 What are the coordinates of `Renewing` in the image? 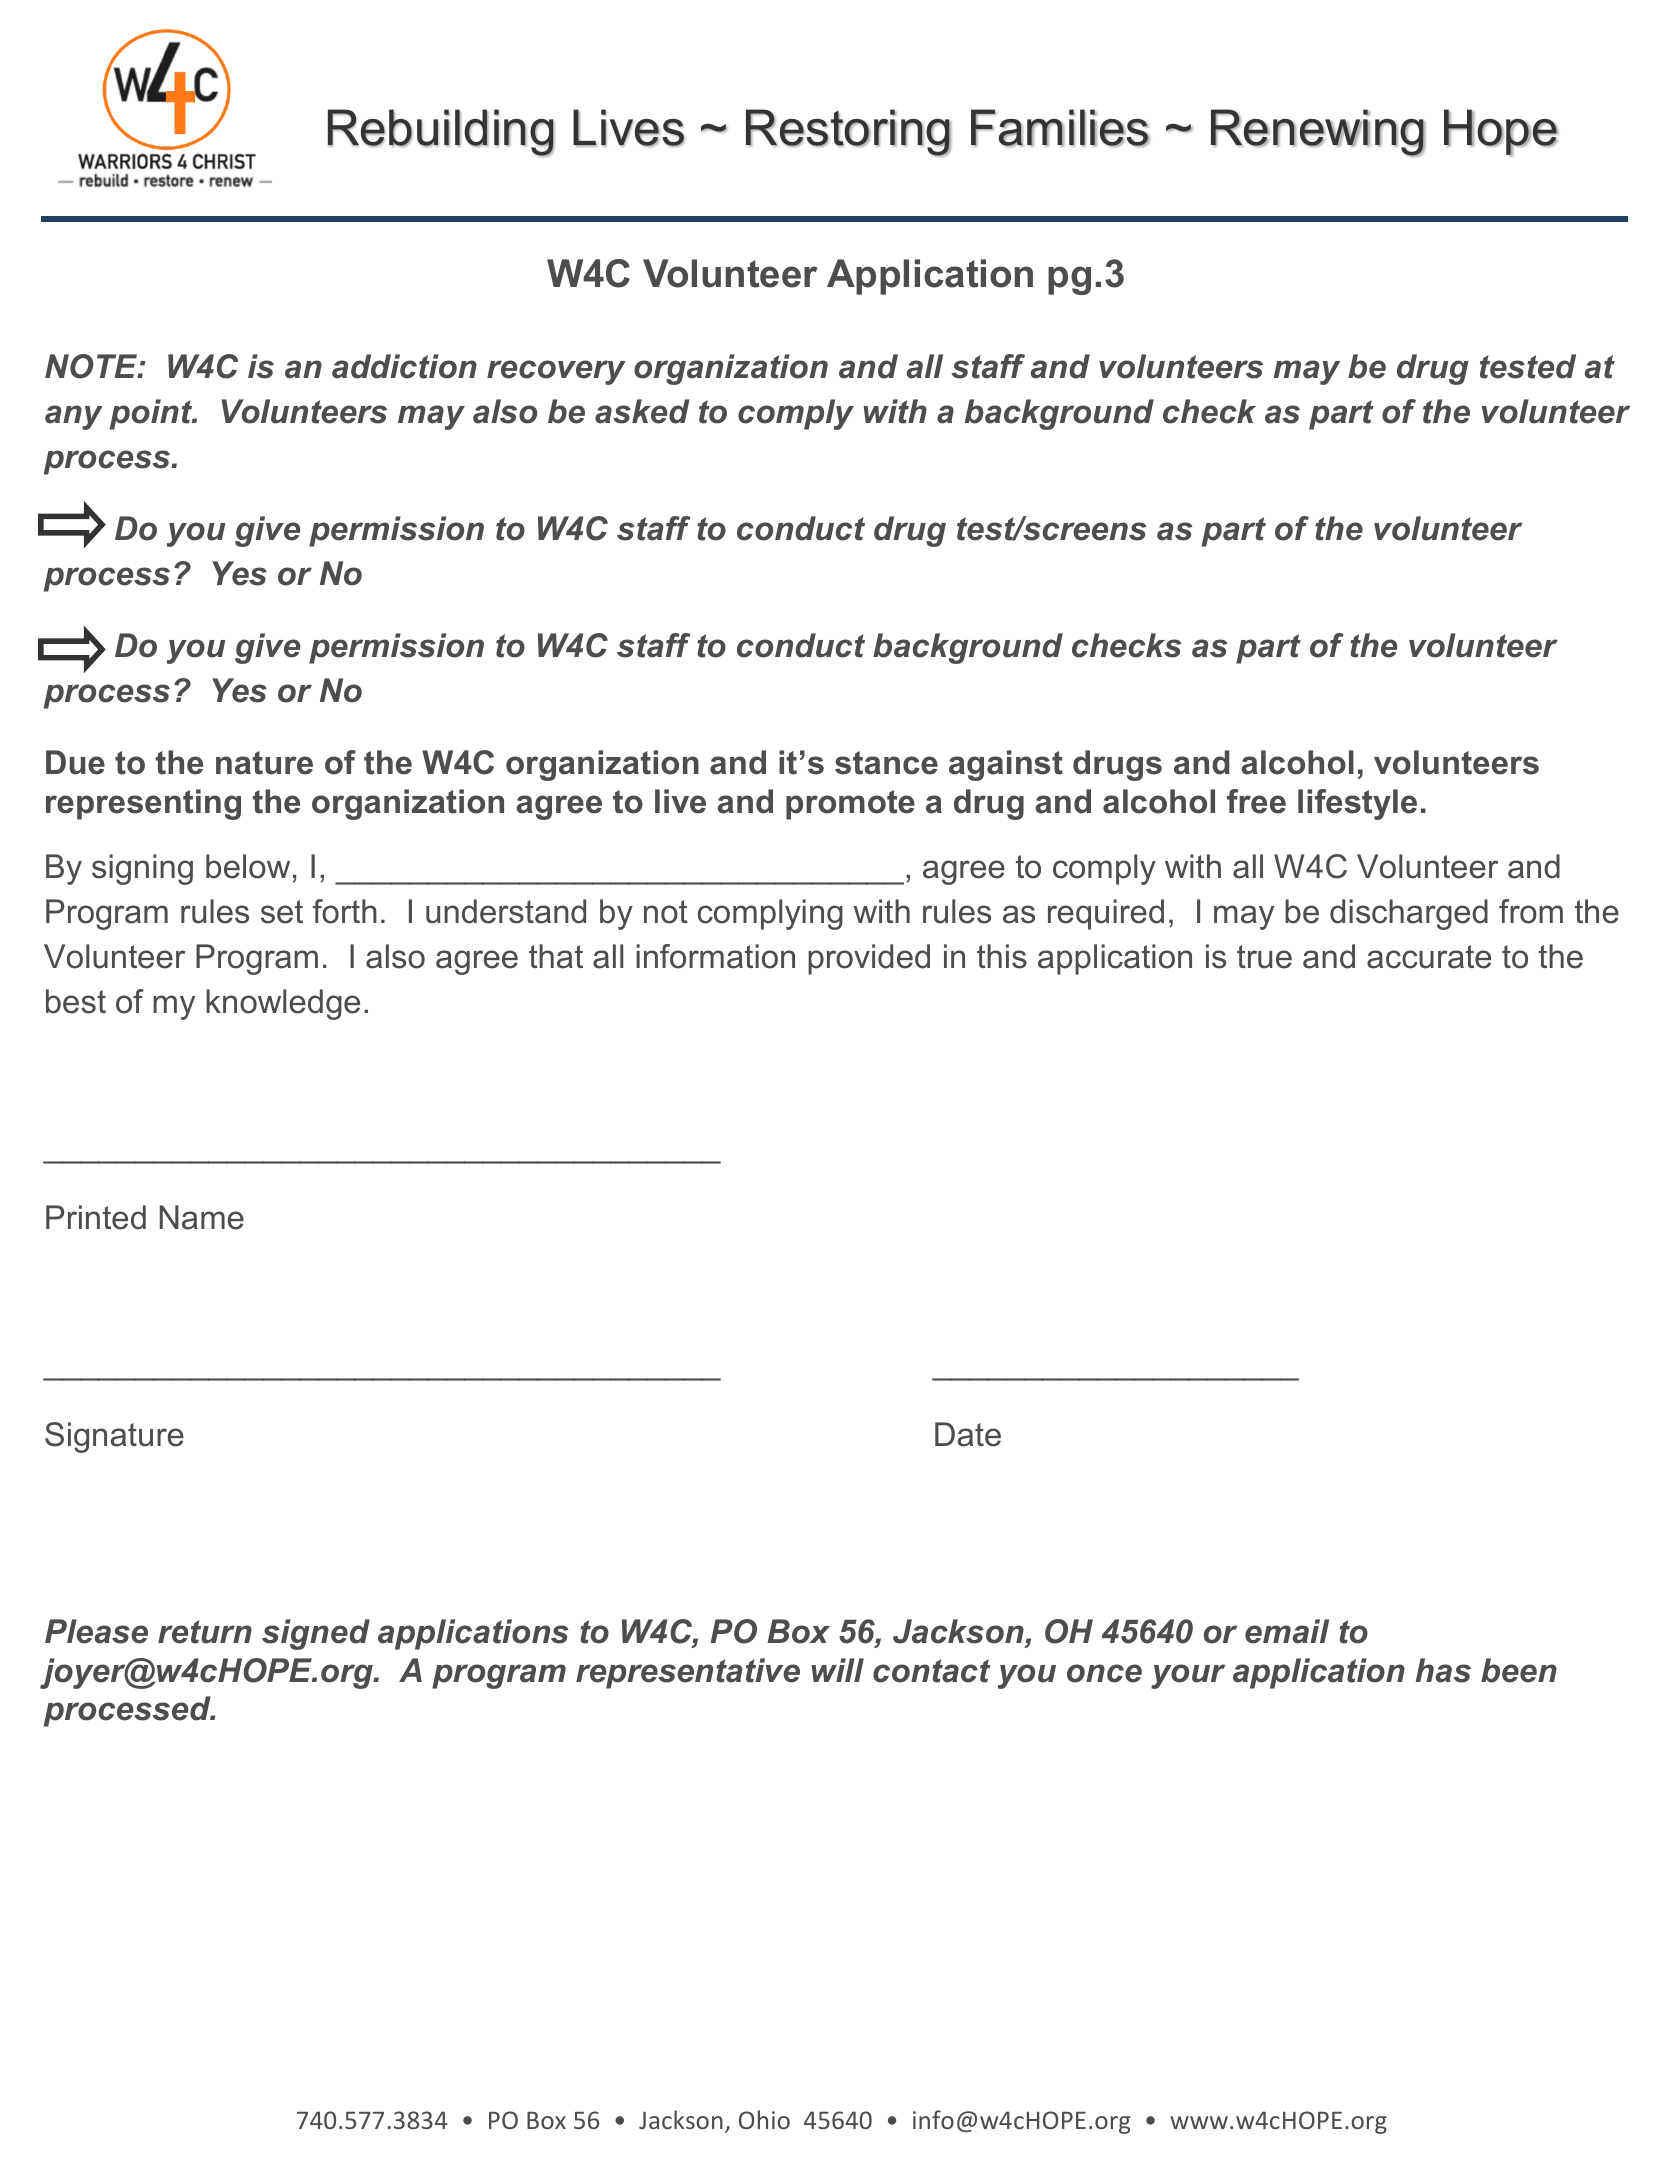 It's located at (1318, 133).
